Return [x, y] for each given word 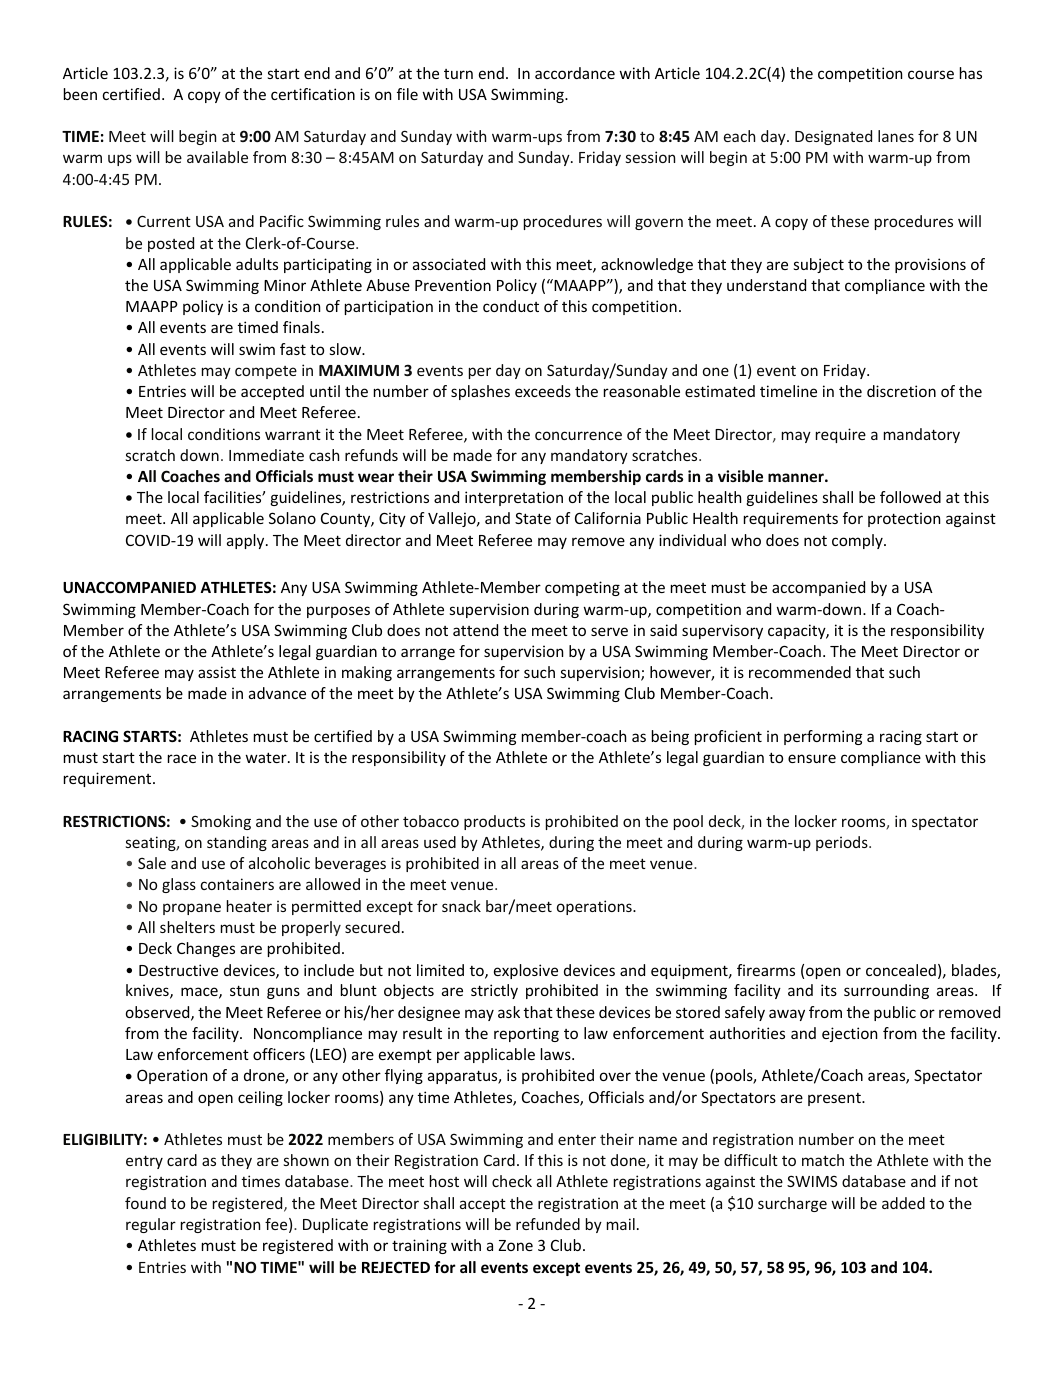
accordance [575, 73]
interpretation [514, 498]
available [217, 157]
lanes [896, 136]
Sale [152, 863]
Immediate [266, 455]
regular [151, 1225]
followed [910, 497]
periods [843, 843]
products [494, 822]
